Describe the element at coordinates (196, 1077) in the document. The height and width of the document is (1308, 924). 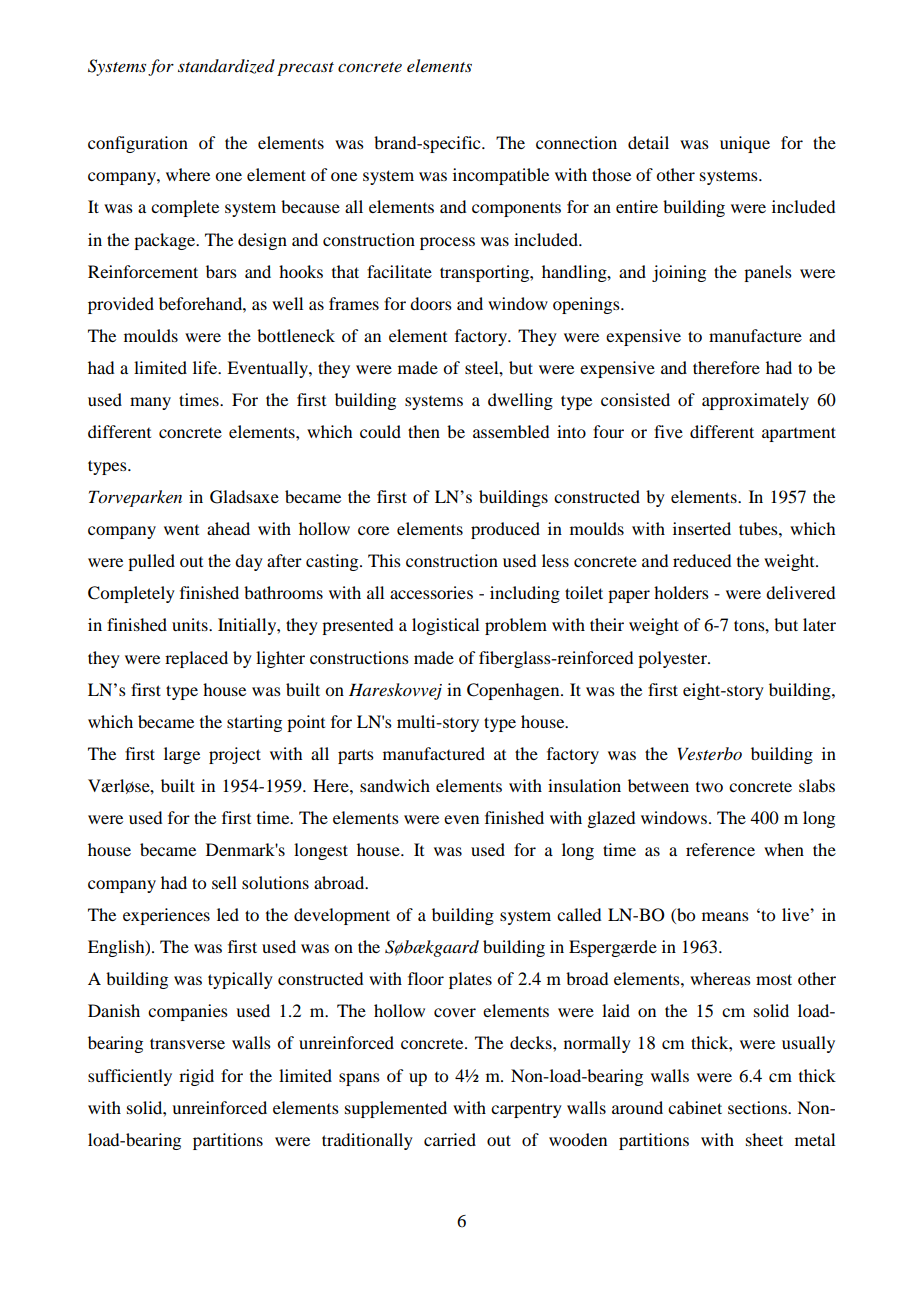
I see `rigid` at that location.
